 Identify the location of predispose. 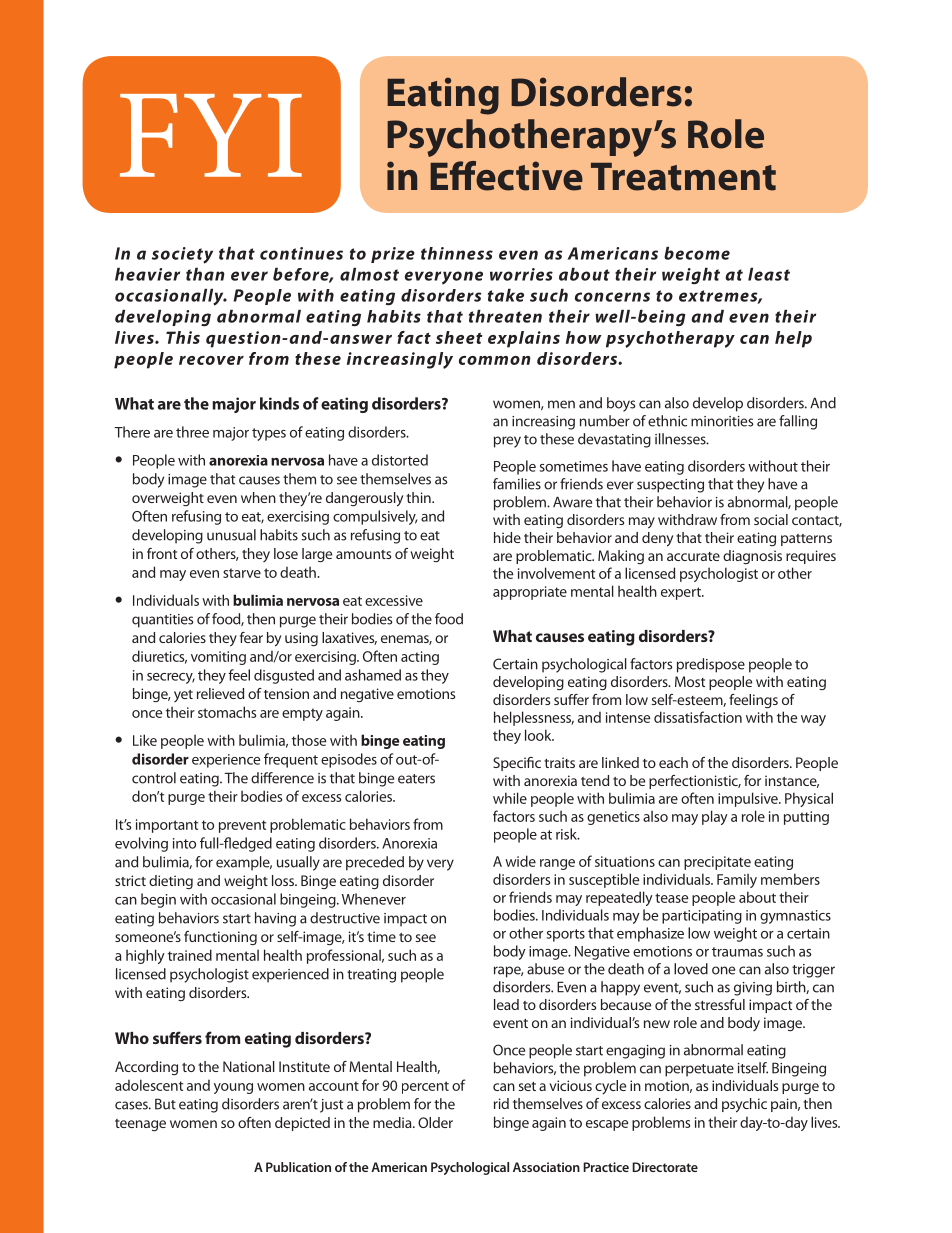
(711, 665).
